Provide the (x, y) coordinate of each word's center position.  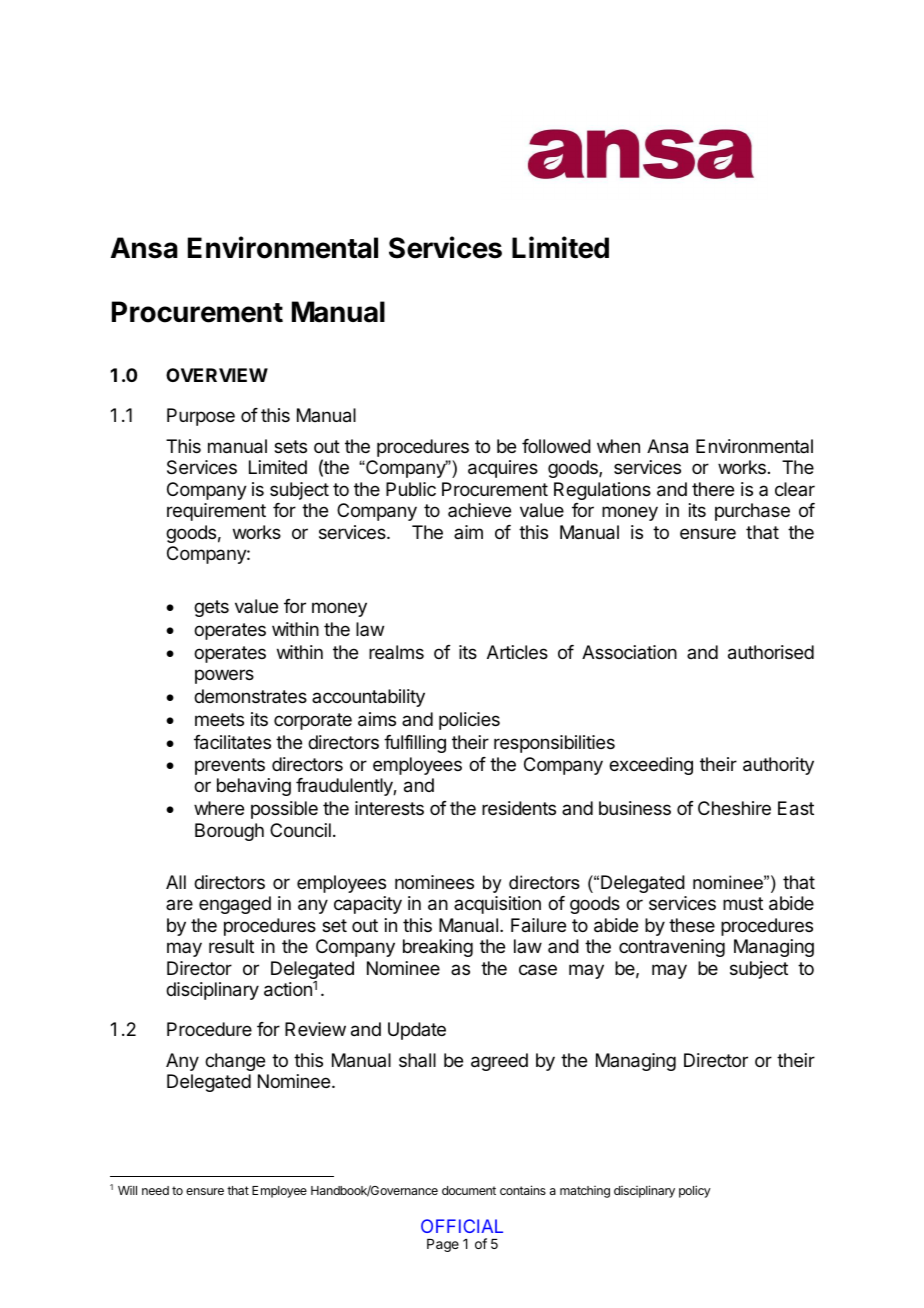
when (618, 446)
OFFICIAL (462, 1226)
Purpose (201, 417)
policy (695, 1191)
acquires (503, 469)
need (155, 1190)
